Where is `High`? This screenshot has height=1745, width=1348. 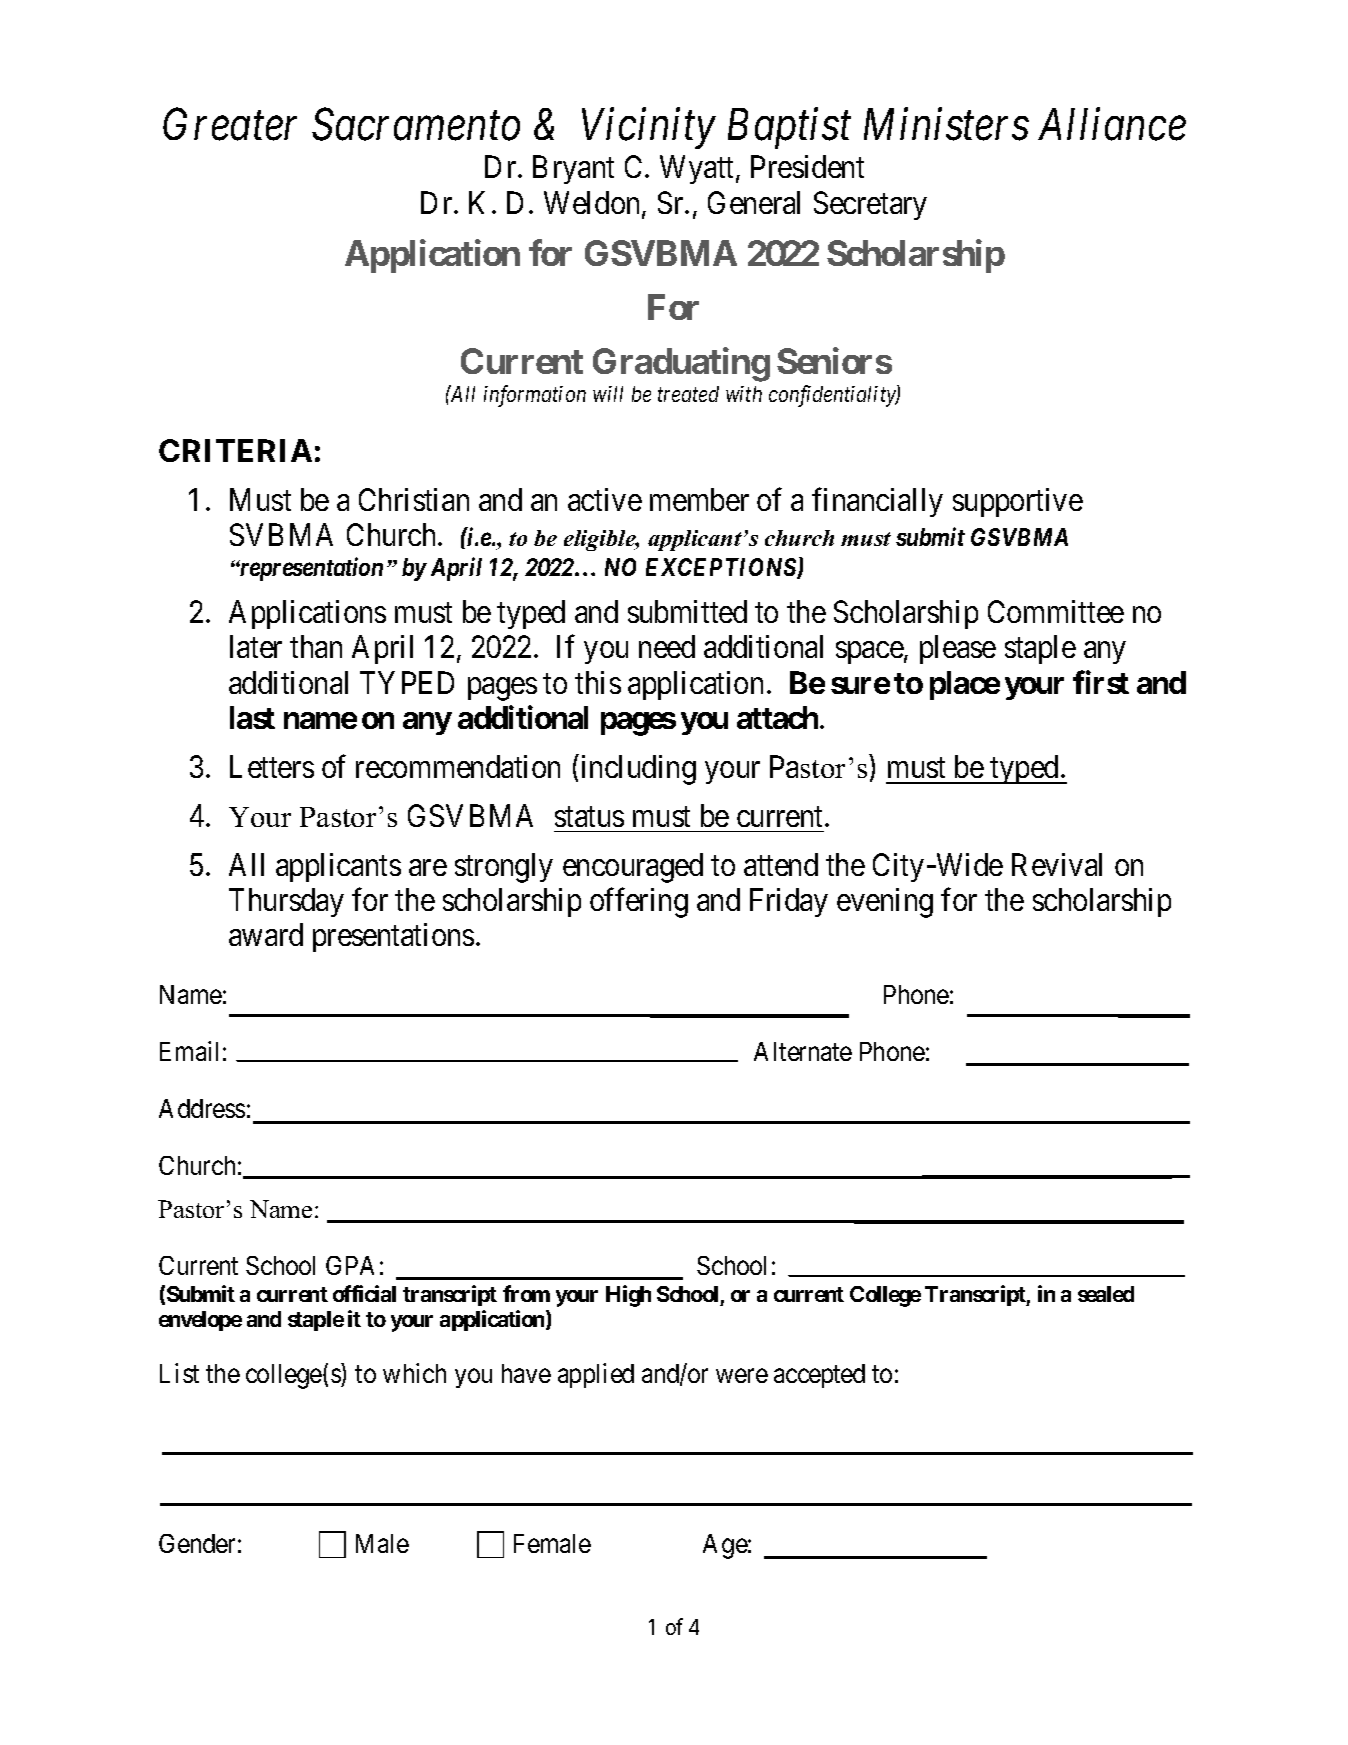
High is located at coordinates (628, 1296).
